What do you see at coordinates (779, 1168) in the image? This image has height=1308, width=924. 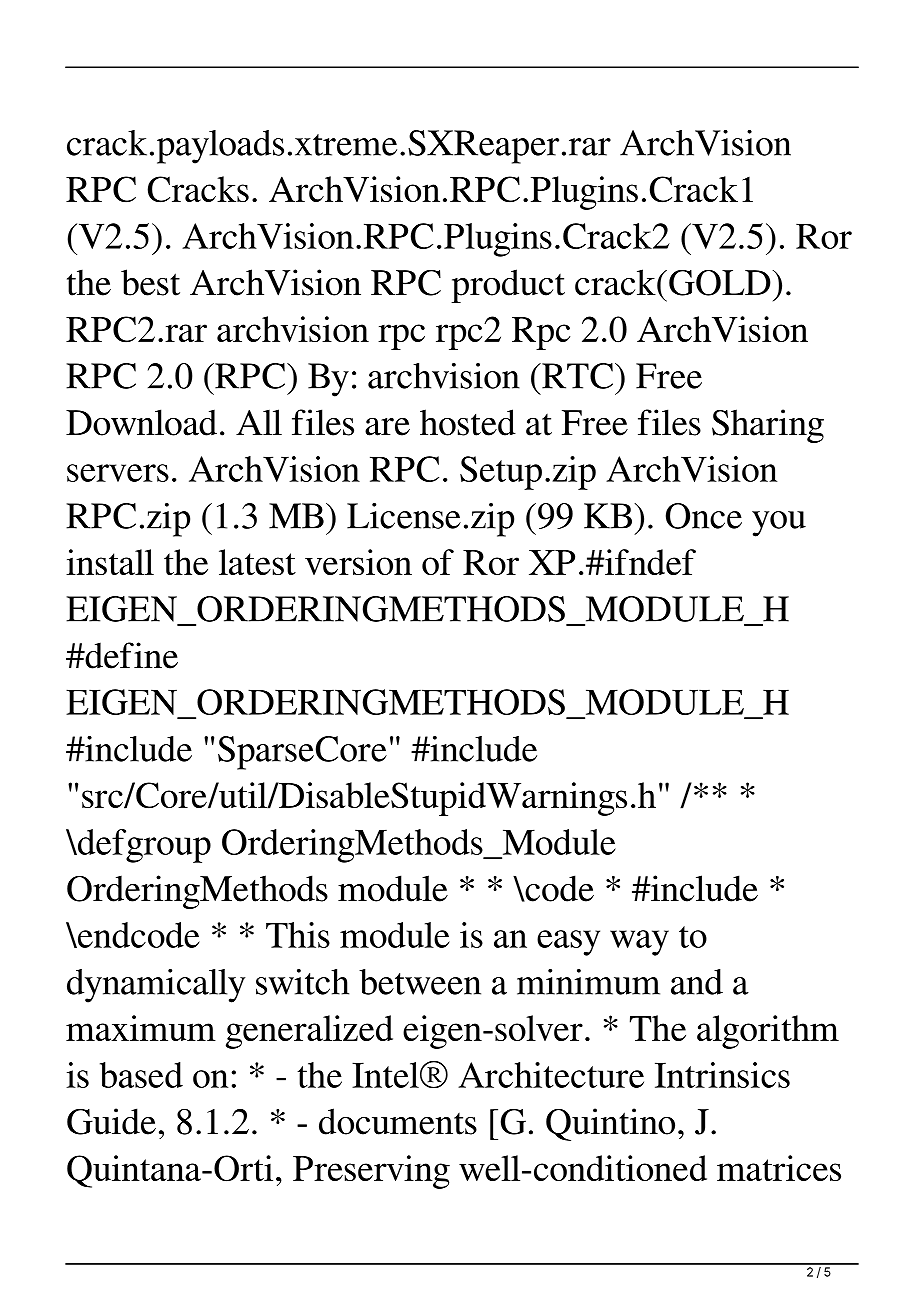 I see `matrices` at bounding box center [779, 1168].
